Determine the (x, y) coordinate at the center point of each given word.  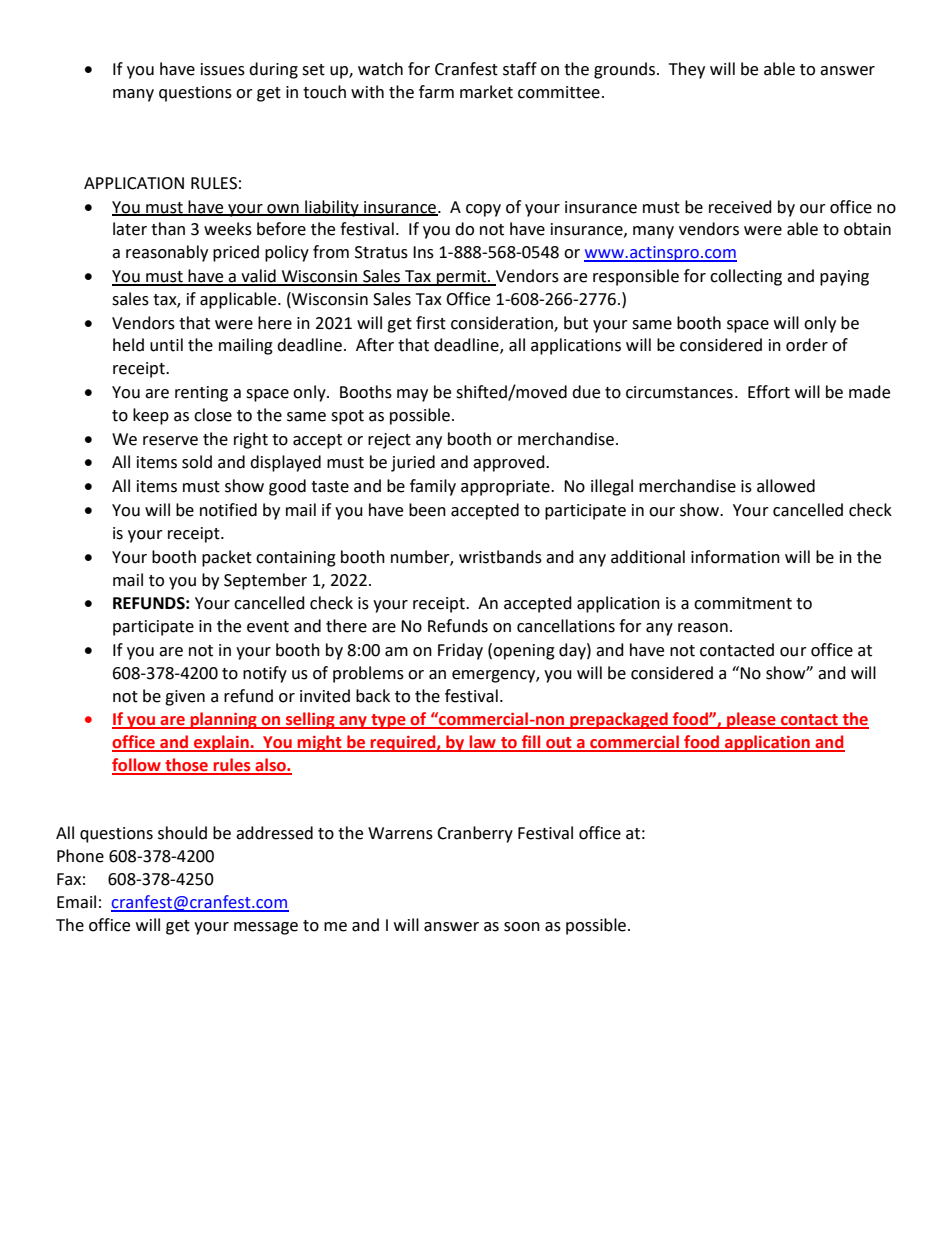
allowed (786, 486)
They (687, 70)
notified (228, 510)
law (482, 743)
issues (223, 69)
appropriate (506, 488)
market (486, 92)
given (185, 698)
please (751, 720)
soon (522, 927)
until (166, 345)
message (266, 928)
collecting (746, 277)
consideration (503, 323)
